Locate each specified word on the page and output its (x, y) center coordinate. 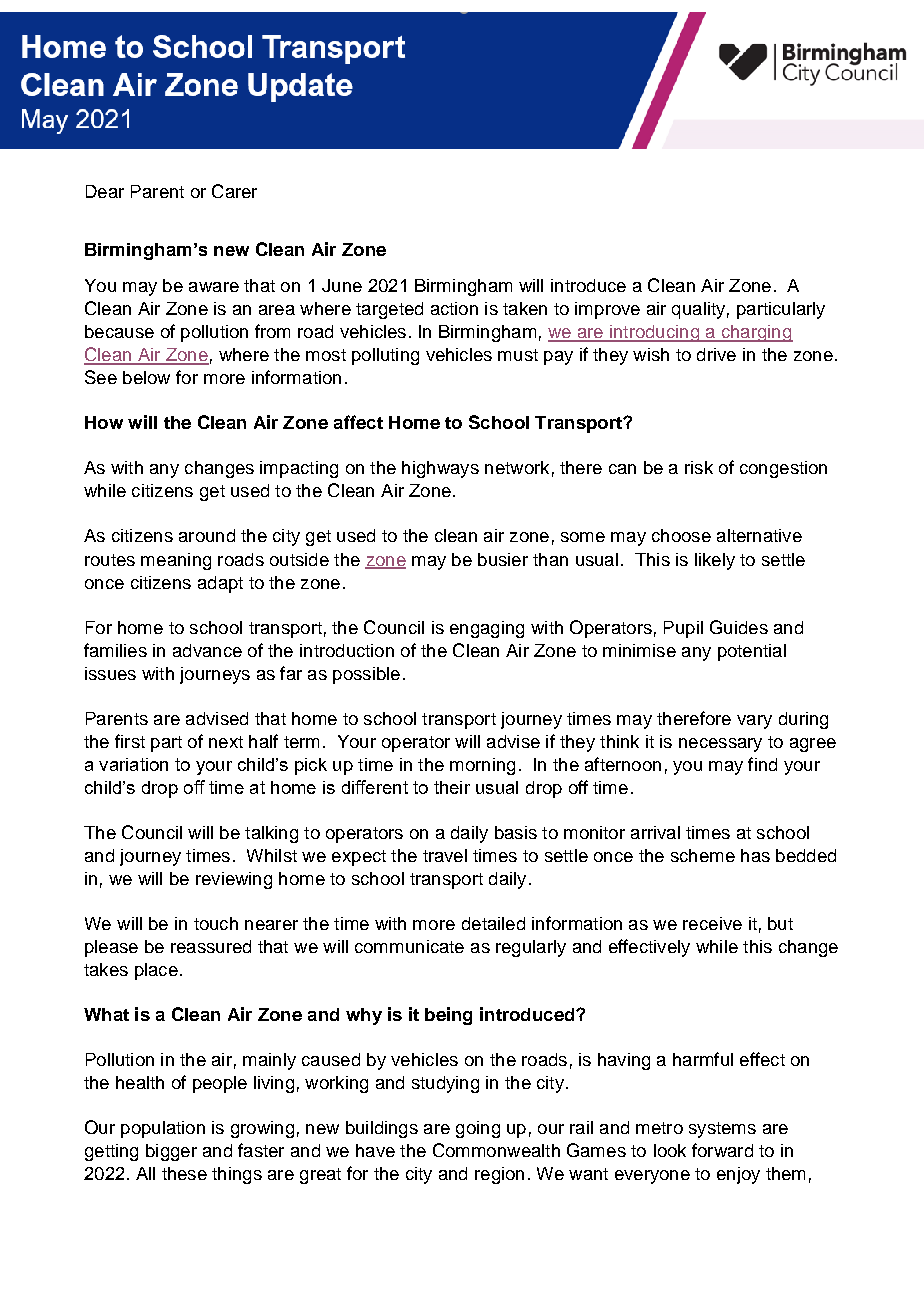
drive (716, 354)
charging (756, 333)
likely (715, 561)
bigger (171, 1152)
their (452, 787)
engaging (487, 629)
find (762, 764)
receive (712, 923)
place (156, 971)
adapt (220, 584)
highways (440, 469)
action (454, 308)
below (146, 377)
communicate (409, 946)
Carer (234, 191)
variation (133, 764)
